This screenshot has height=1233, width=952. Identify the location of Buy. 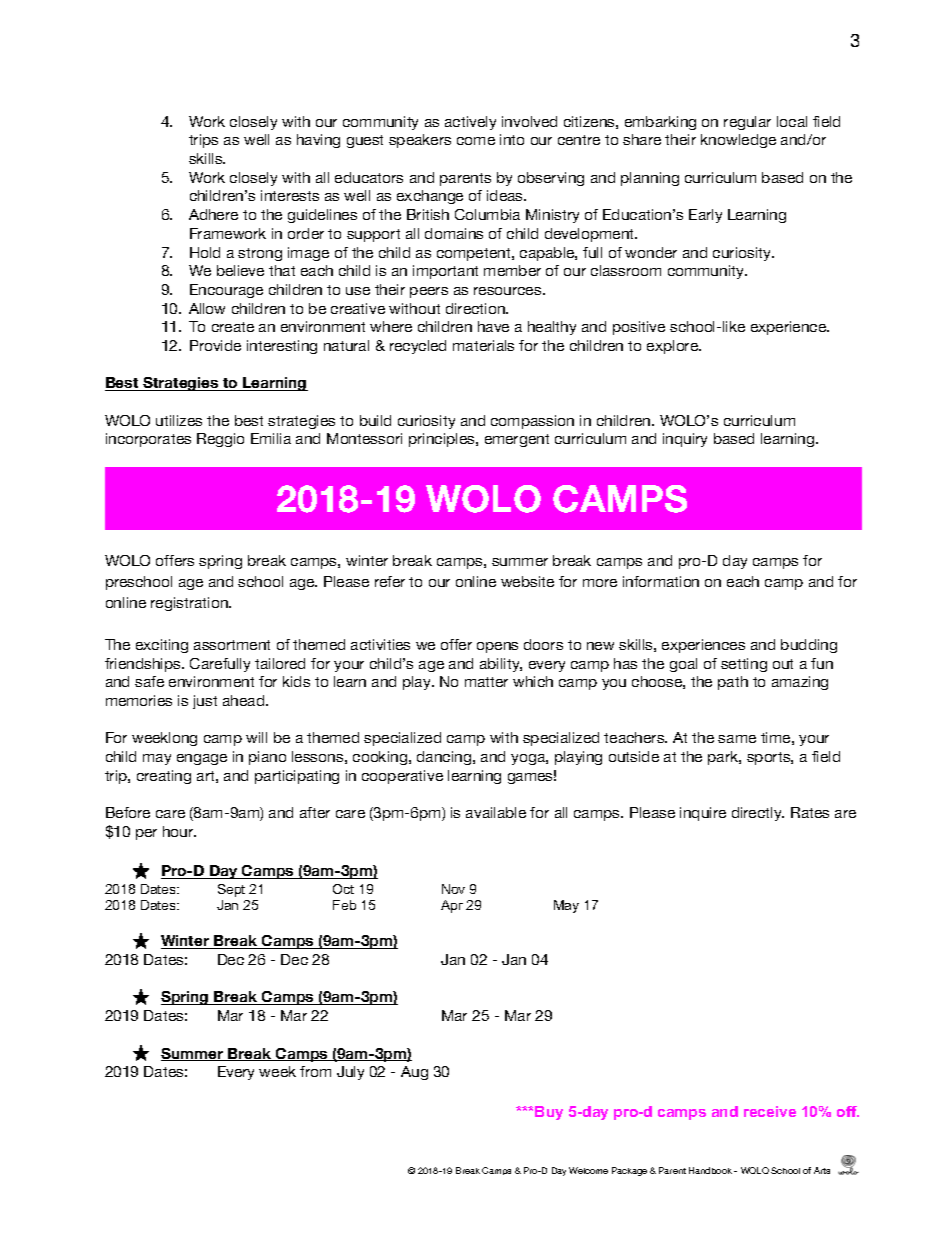
(549, 1113).
